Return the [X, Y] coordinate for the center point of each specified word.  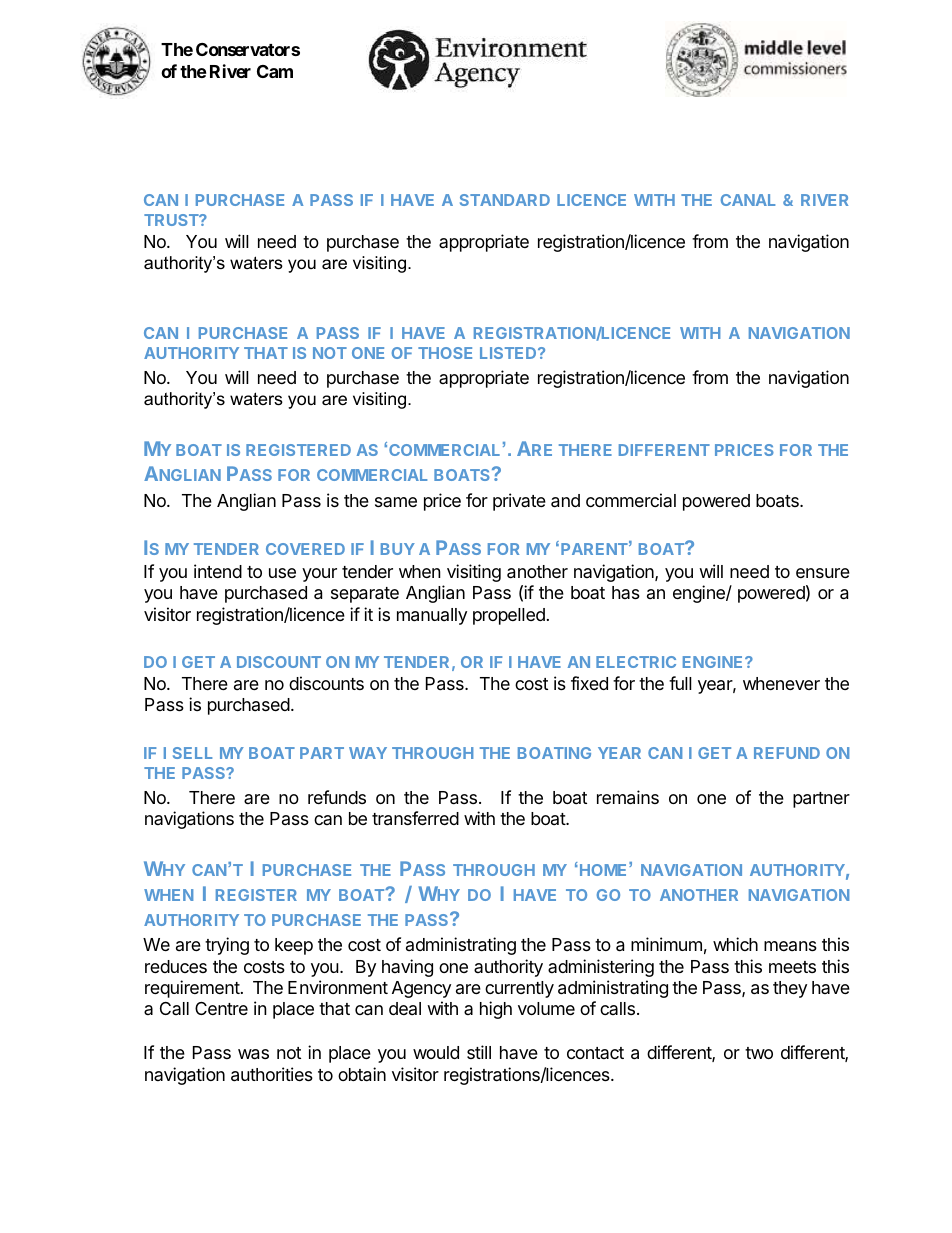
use [282, 573]
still [479, 1052]
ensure [823, 573]
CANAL [748, 200]
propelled [509, 616]
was [253, 1054]
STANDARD [505, 200]
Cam [275, 71]
